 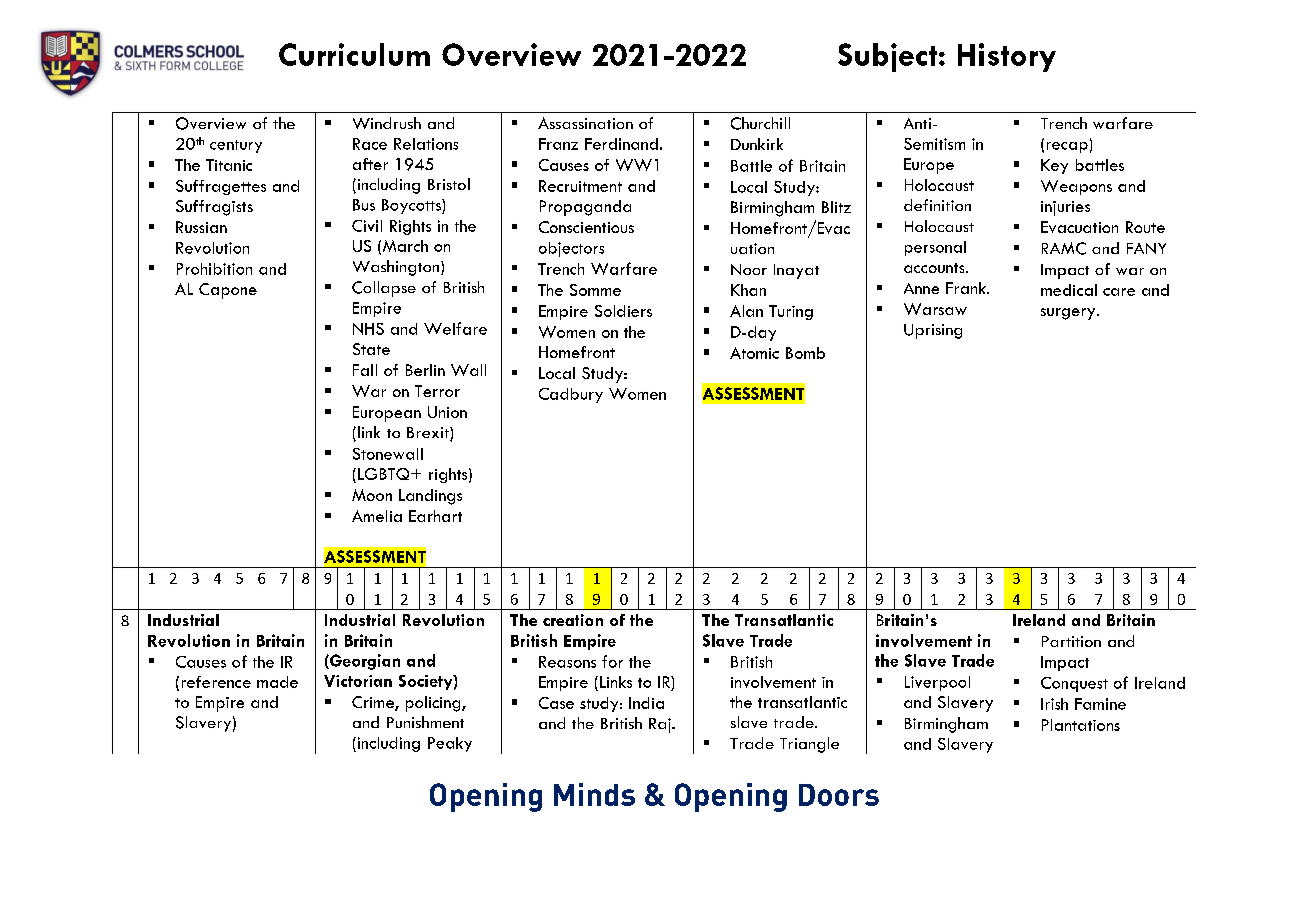 I want to click on Curriculum, so click(x=354, y=54).
